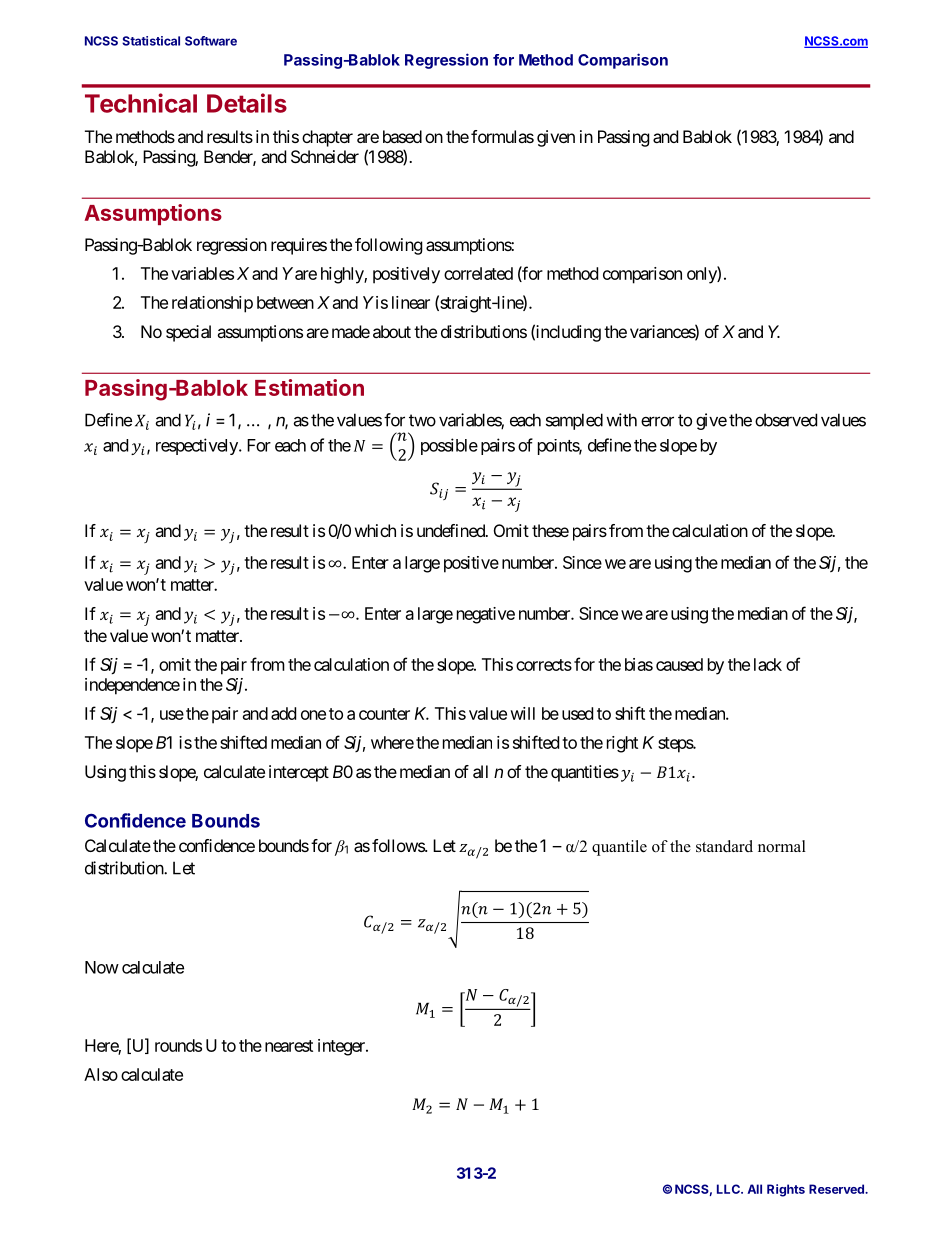  Describe the element at coordinates (724, 846) in the image. I see `standard` at that location.
